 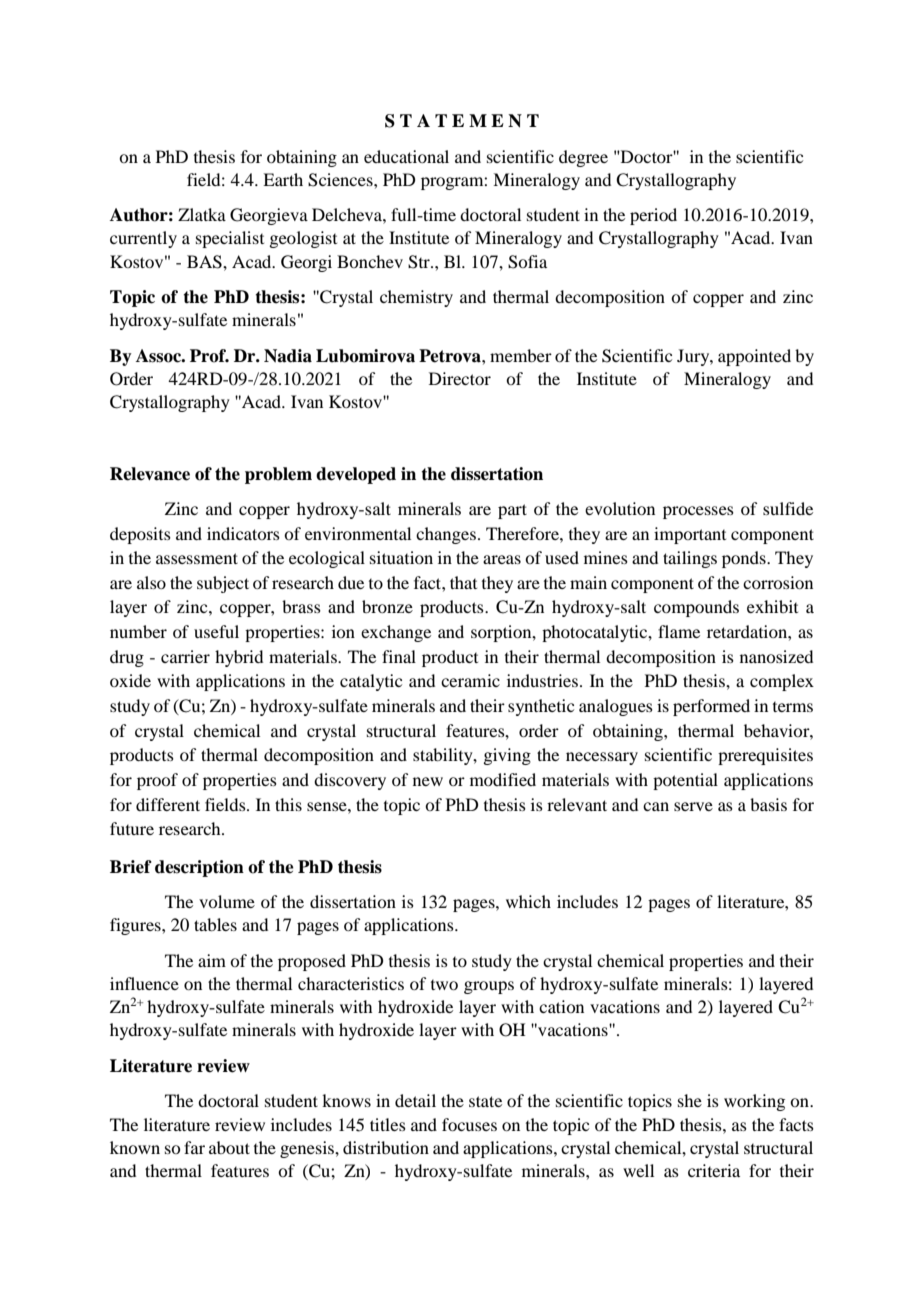 I want to click on focuses, so click(x=469, y=1124).
